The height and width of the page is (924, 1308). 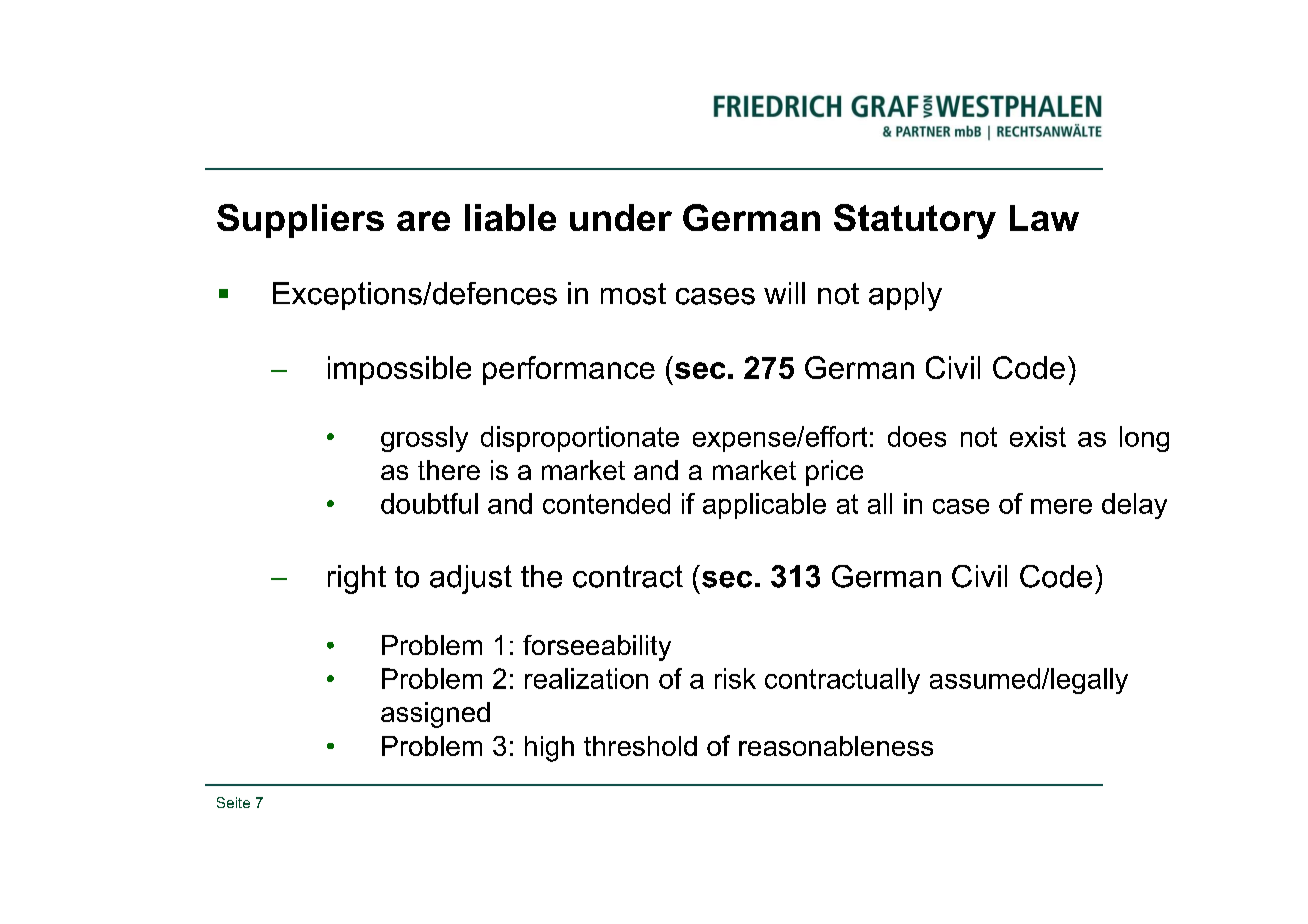 What do you see at coordinates (300, 221) in the page?
I see `Suppliers` at bounding box center [300, 221].
